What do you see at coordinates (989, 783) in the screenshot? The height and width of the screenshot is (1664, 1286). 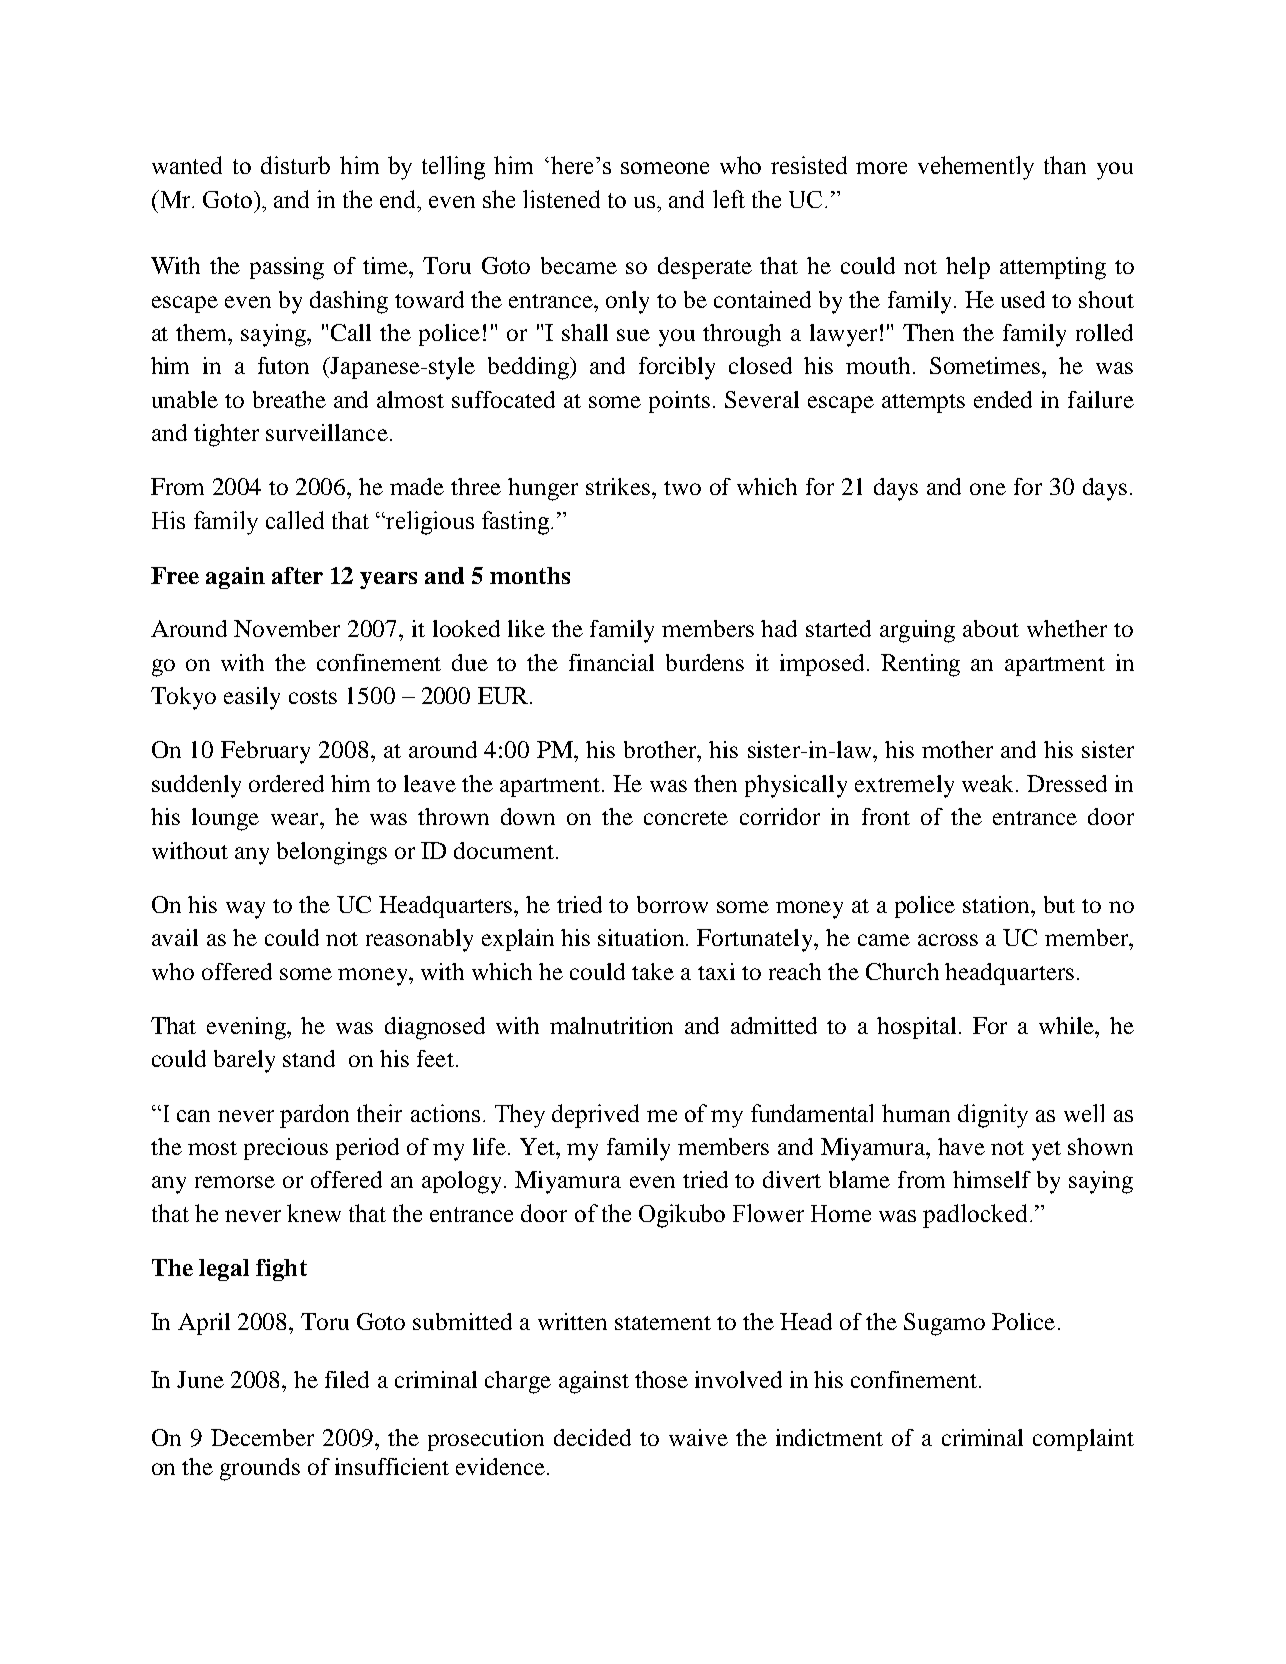 I see `weak` at bounding box center [989, 783].
